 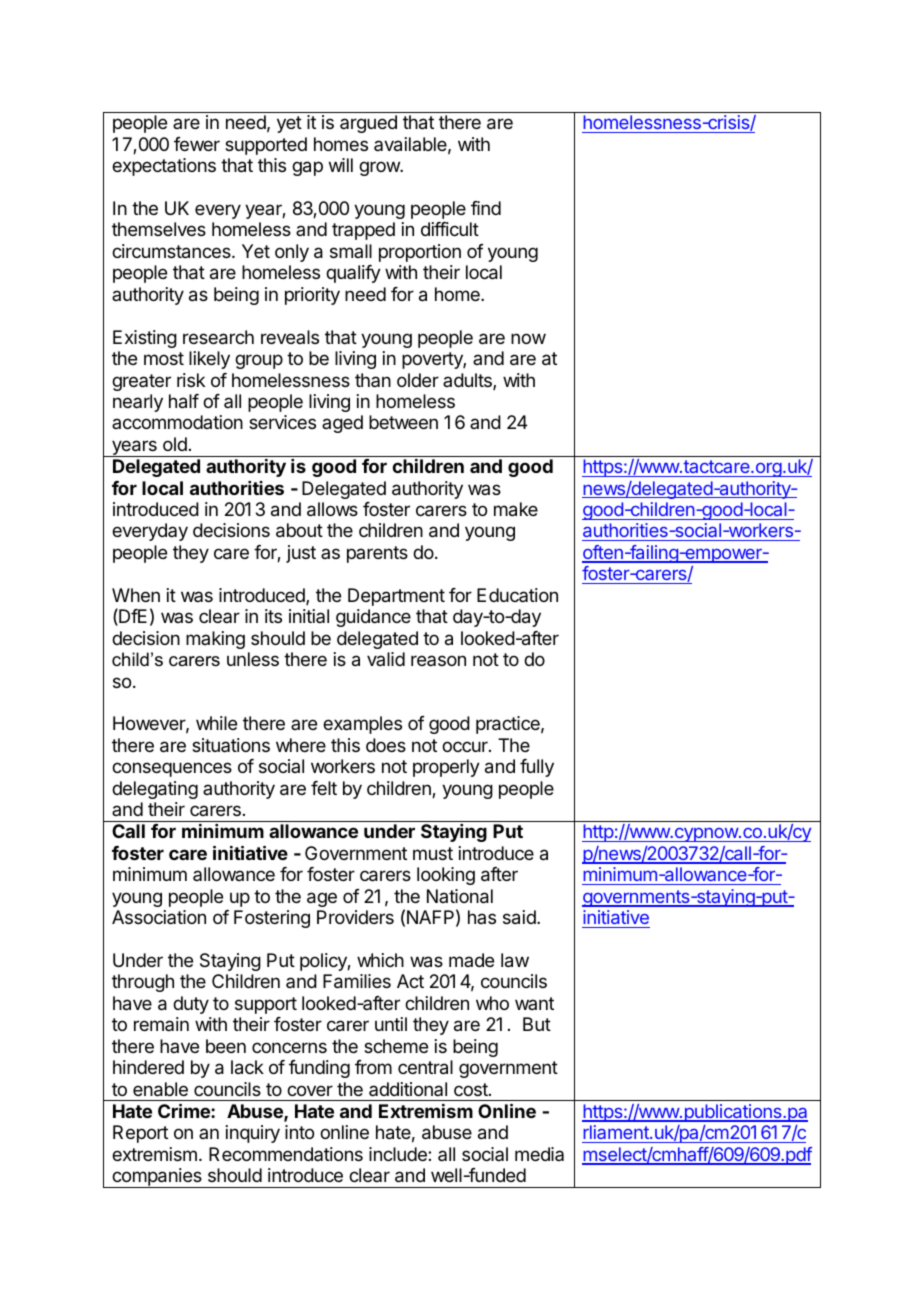 What do you see at coordinates (472, 1089) in the document?
I see `cost` at bounding box center [472, 1089].
